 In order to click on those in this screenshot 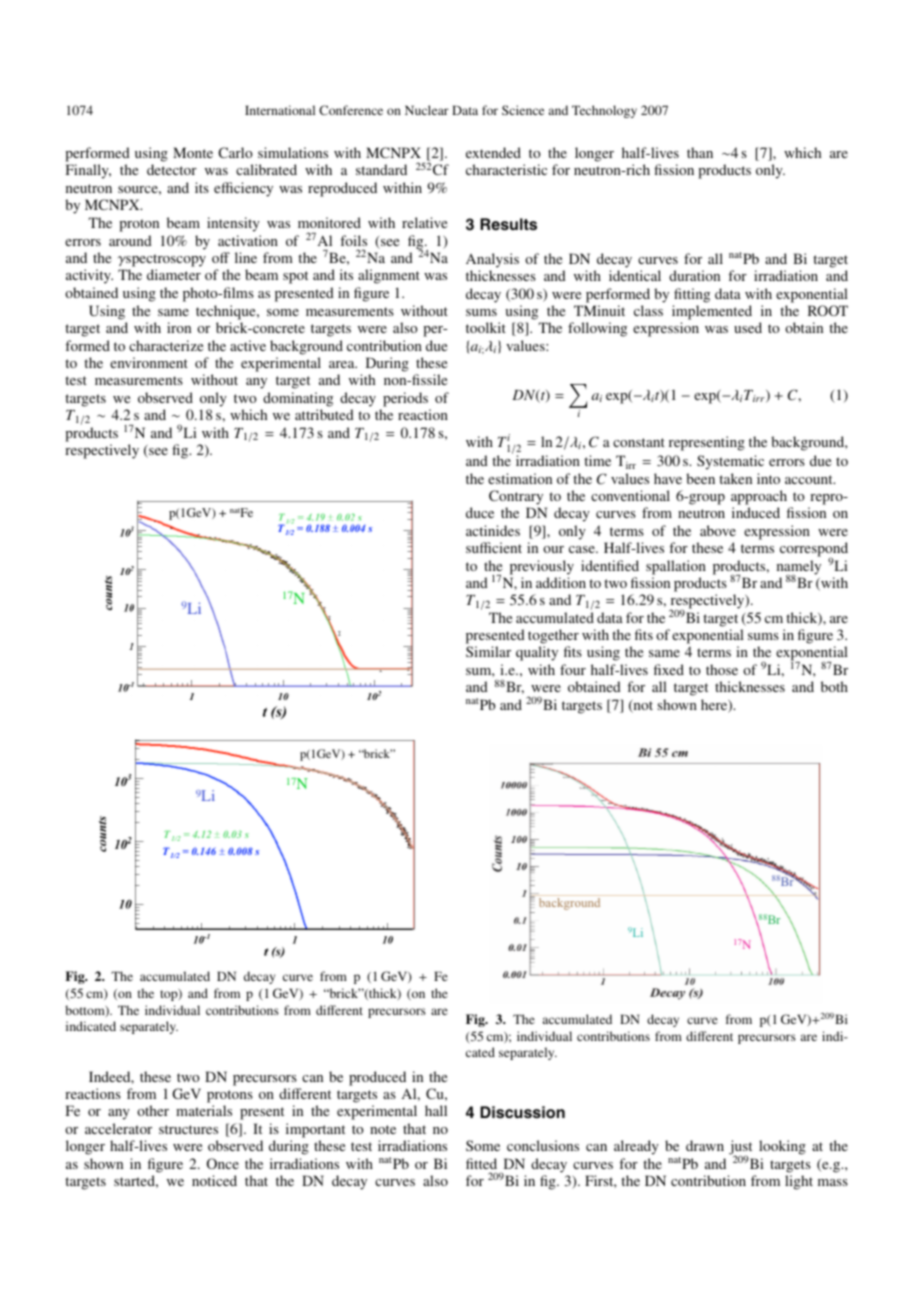, I will do `click(722, 669)`.
